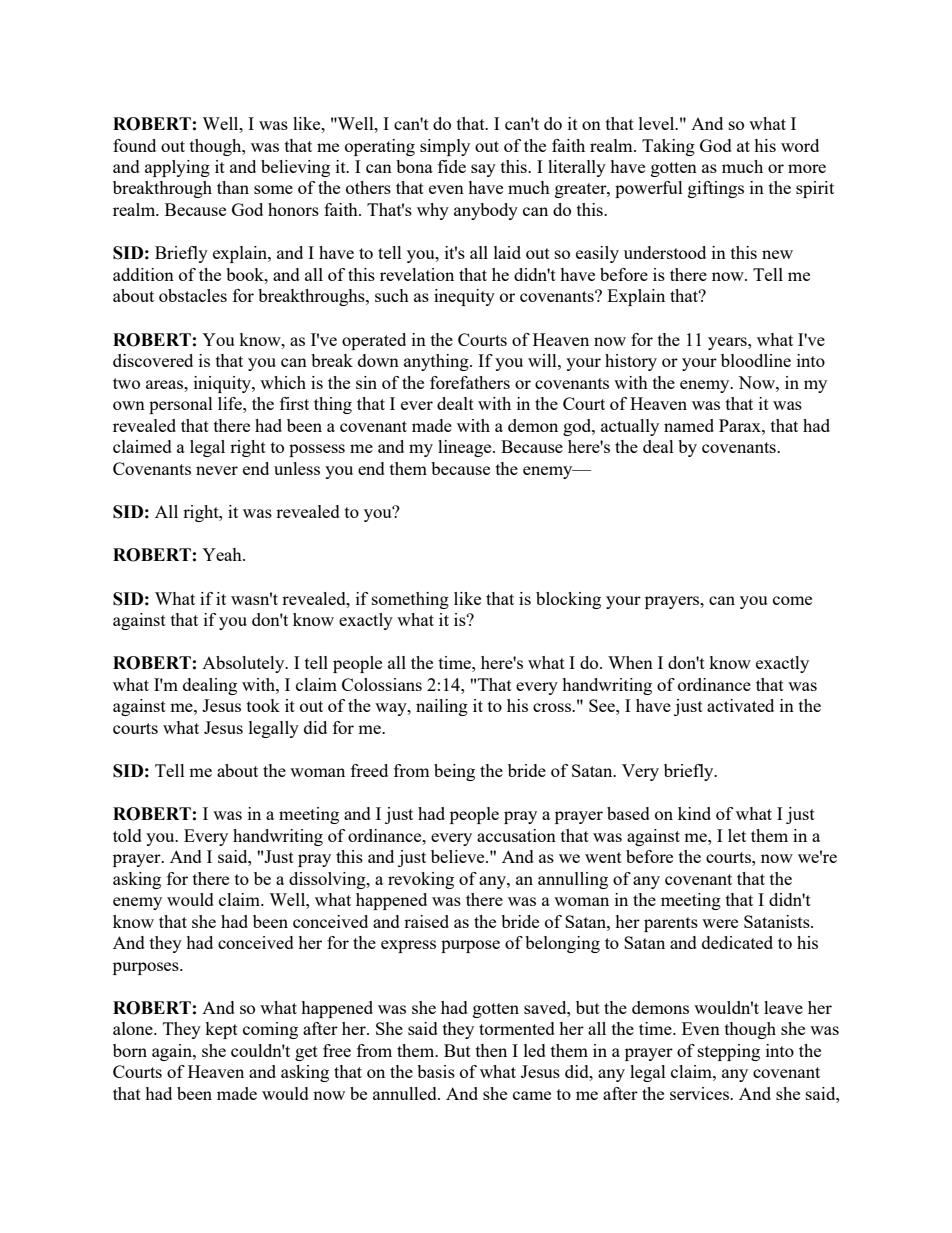 The image size is (952, 1233). What do you see at coordinates (729, 1052) in the screenshot?
I see `stepping` at bounding box center [729, 1052].
